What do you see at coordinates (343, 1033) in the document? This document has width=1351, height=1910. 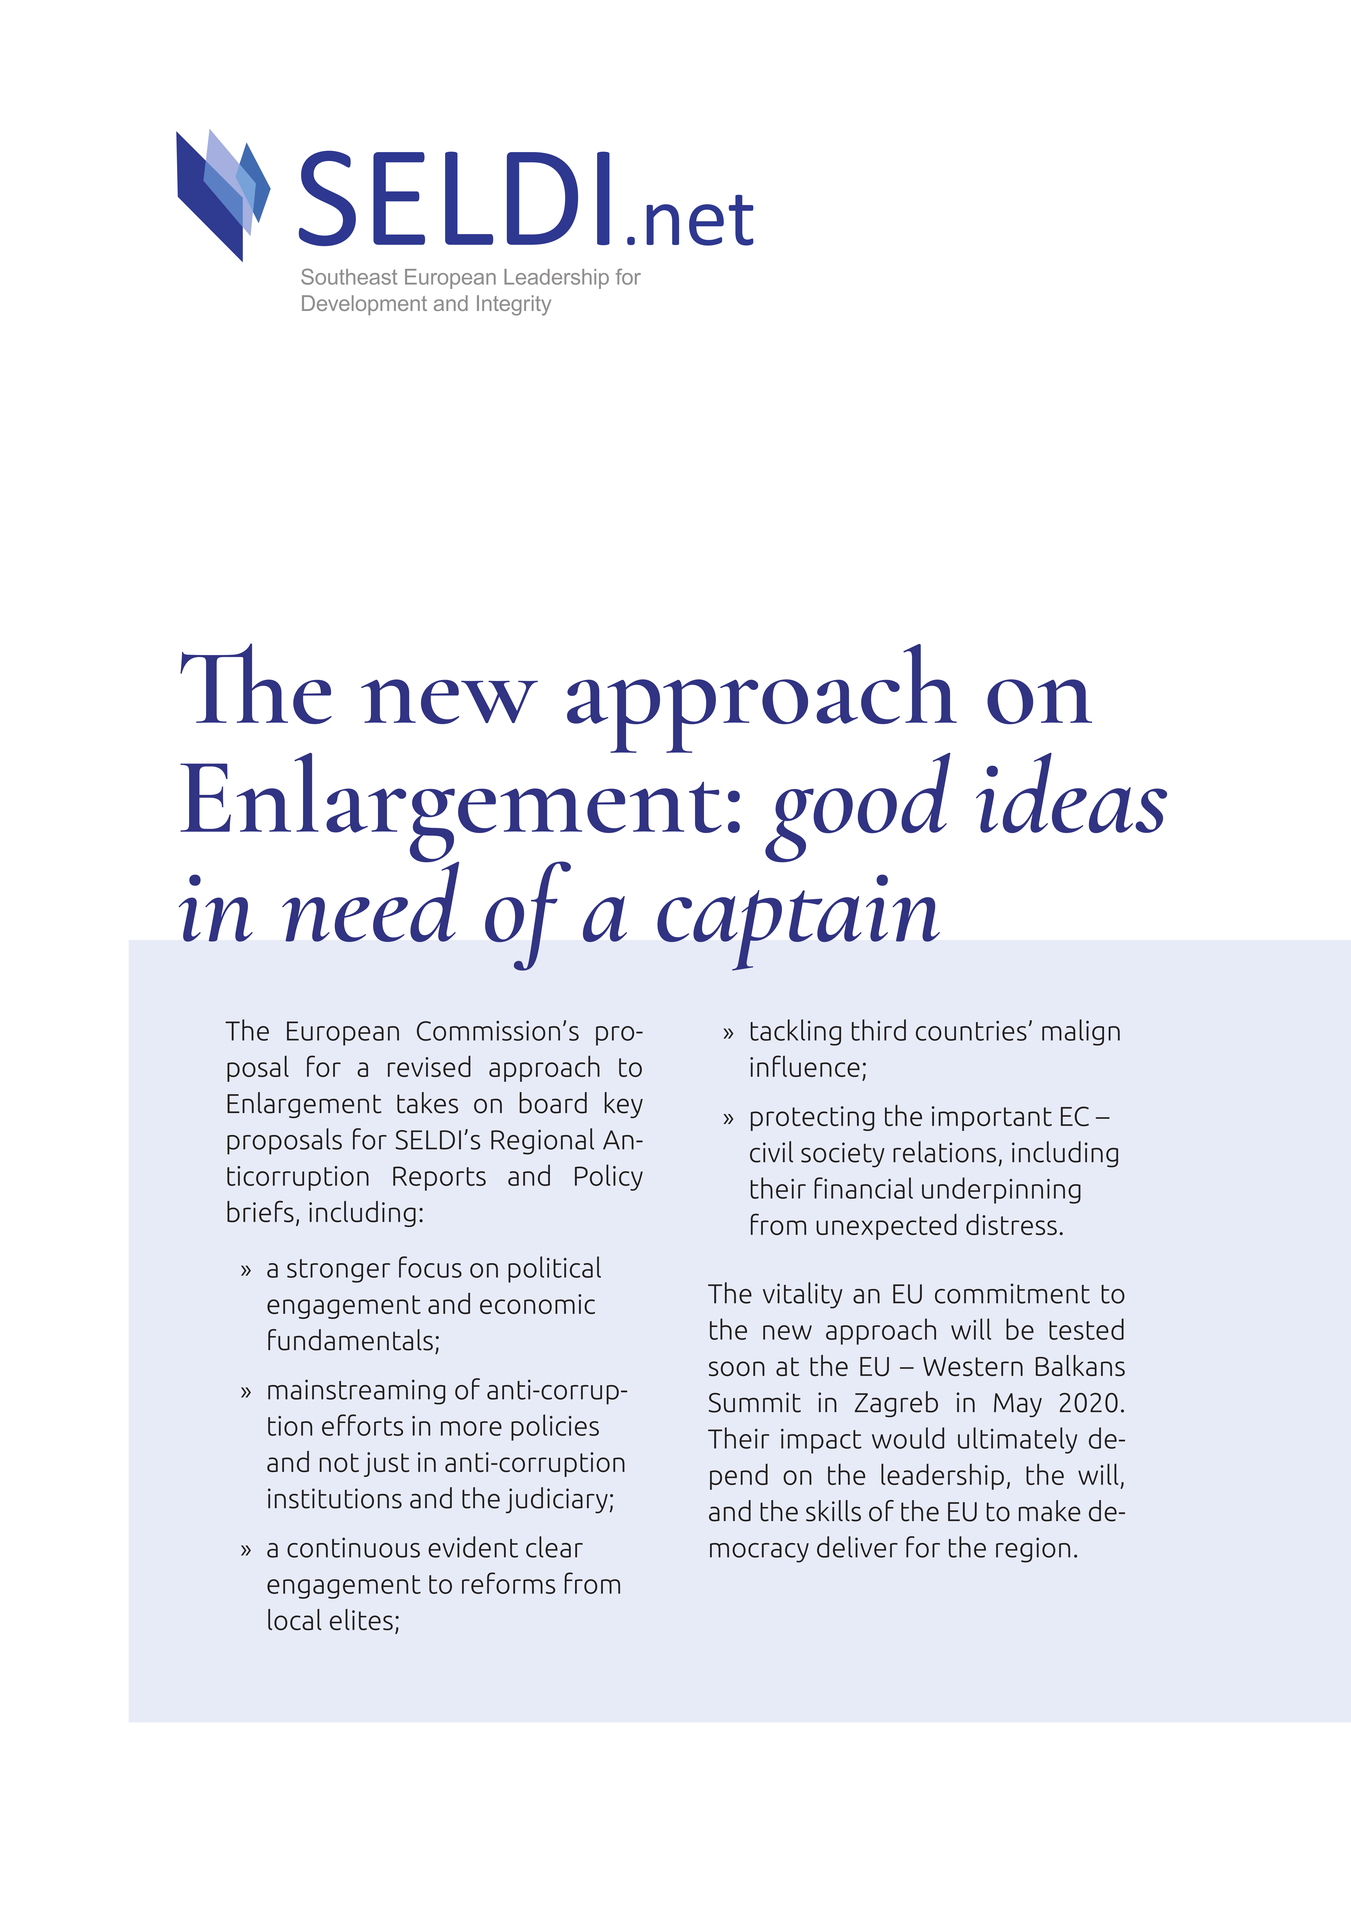 I see `European` at bounding box center [343, 1033].
